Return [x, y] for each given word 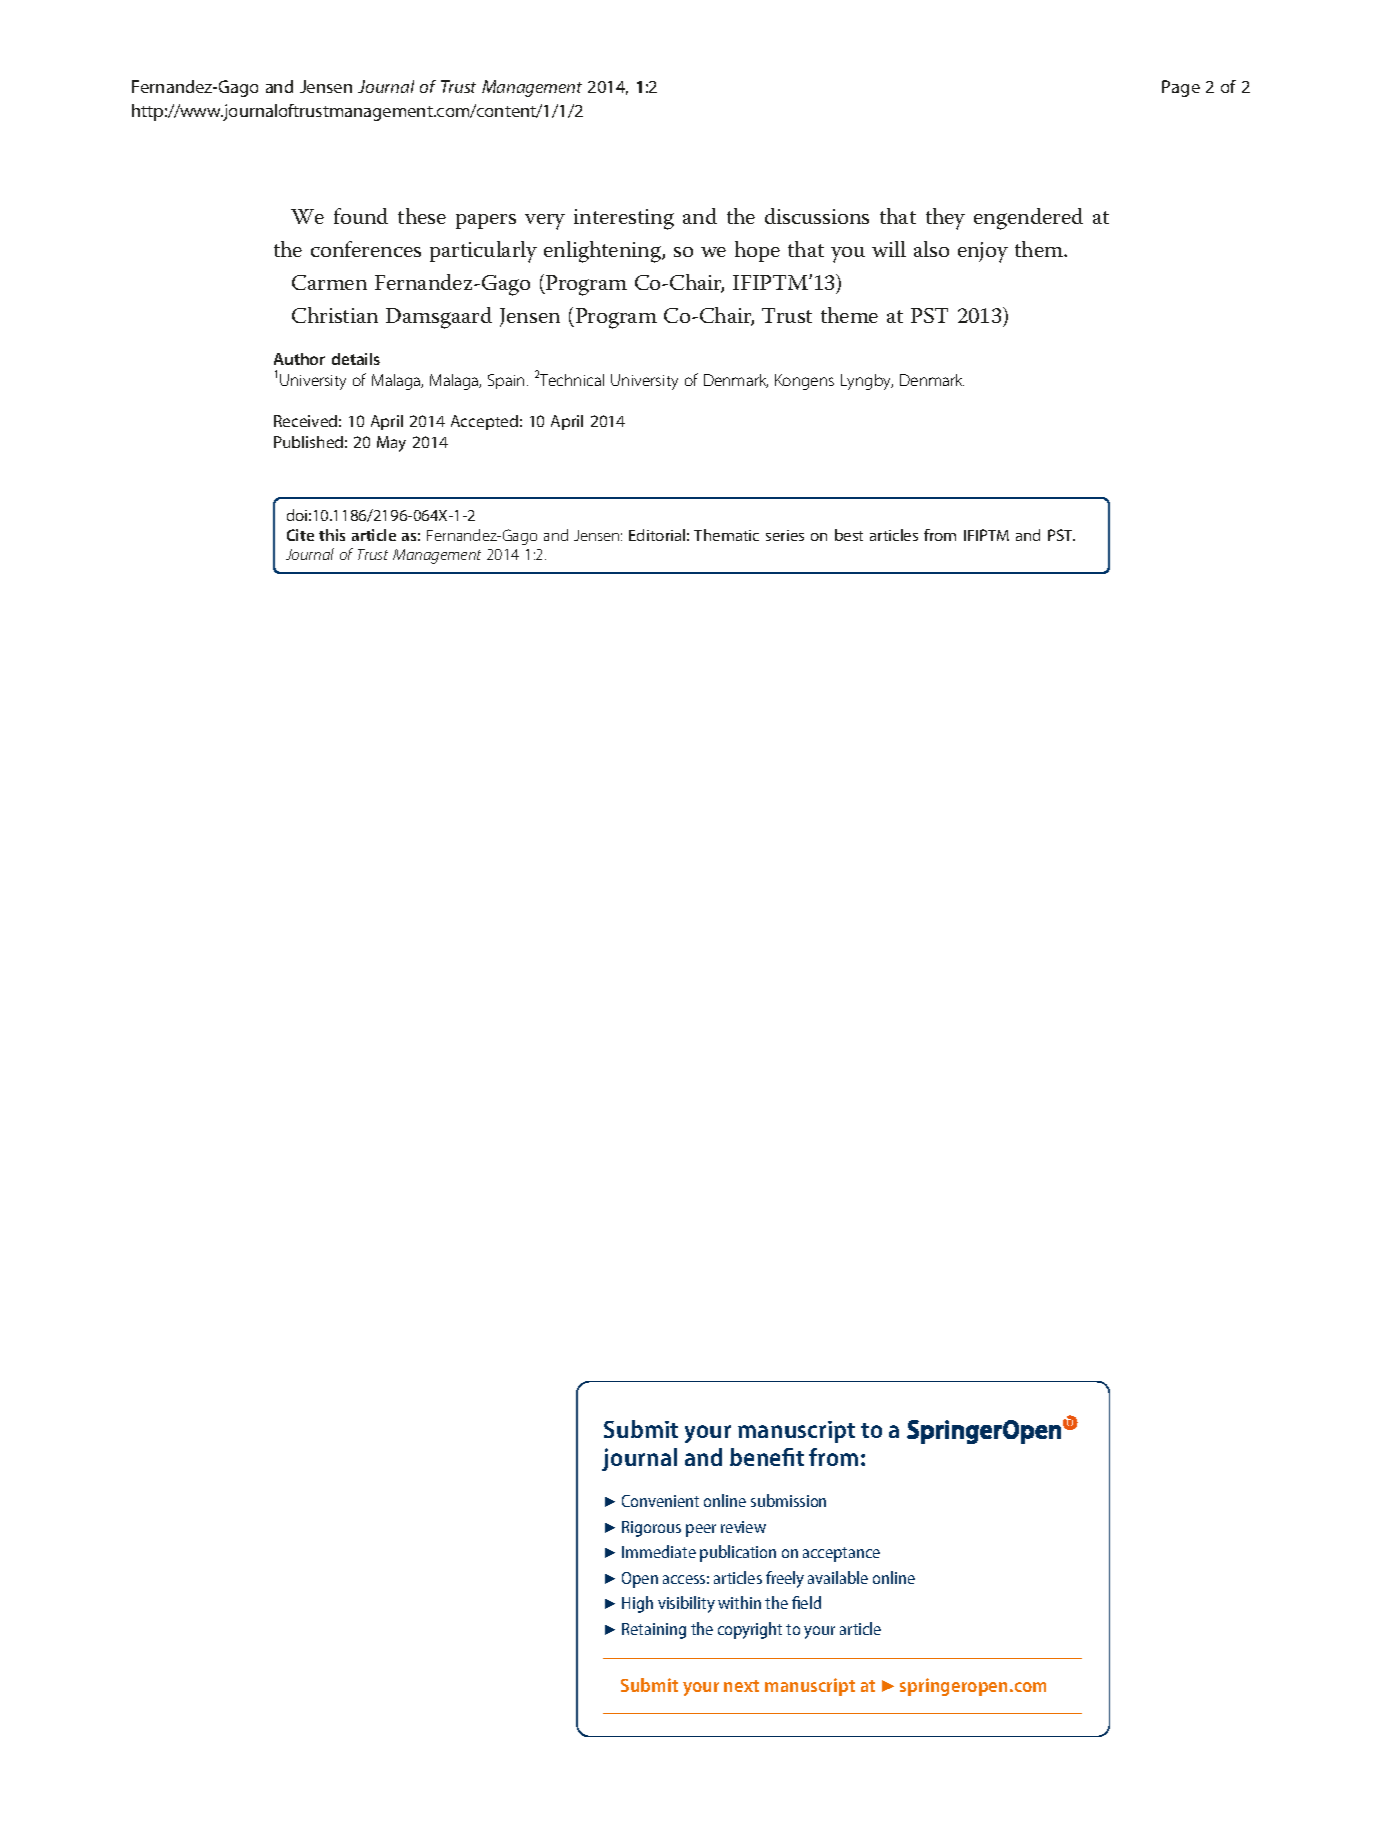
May [391, 444]
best [849, 535]
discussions [817, 216]
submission [788, 1500]
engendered [1028, 219]
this [332, 535]
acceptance [841, 1554]
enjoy [983, 252]
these [422, 216]
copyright [750, 1630]
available [838, 1577]
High [637, 1604]
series [785, 535]
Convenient [660, 1501]
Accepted [484, 422]
